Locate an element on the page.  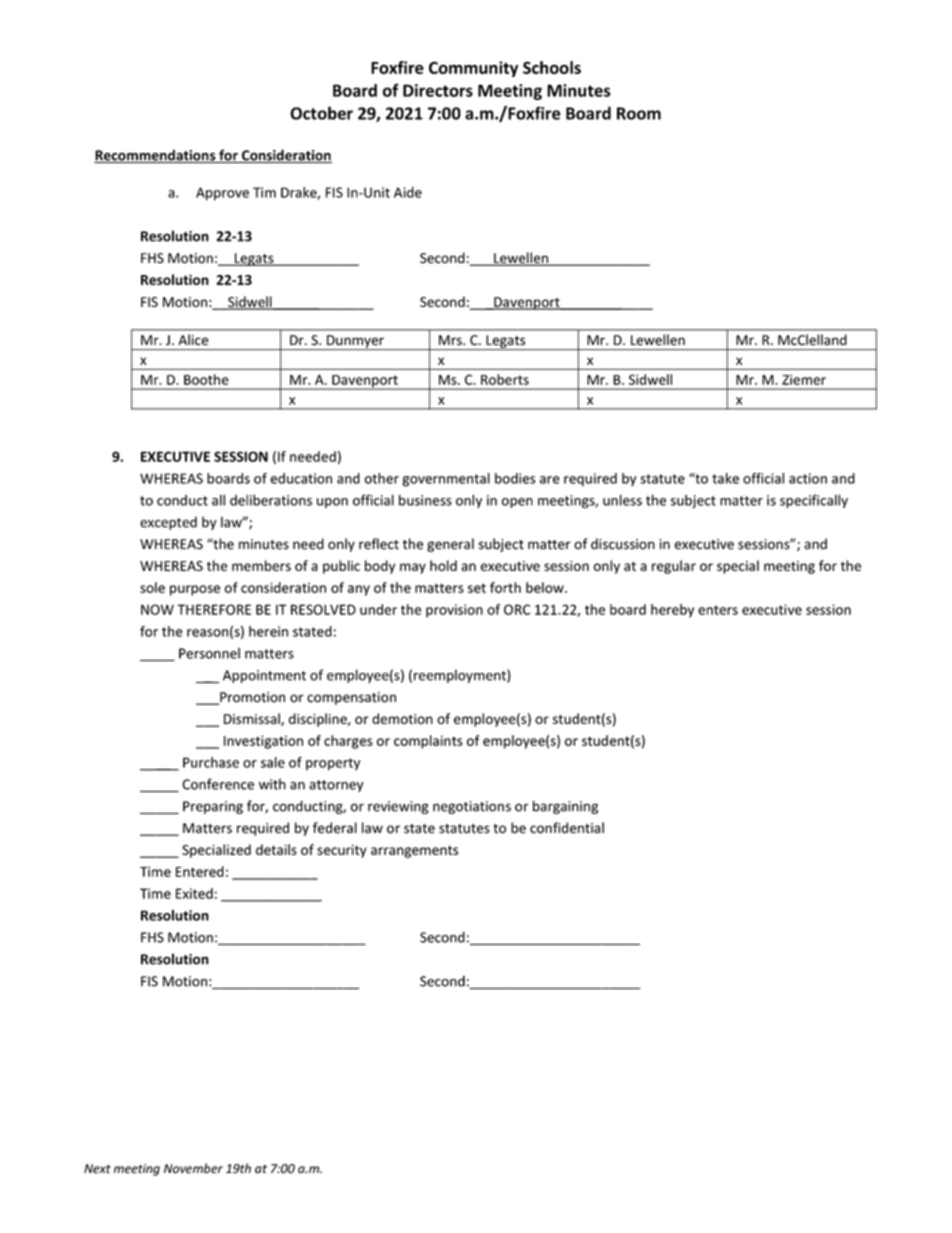
Room is located at coordinates (639, 113).
